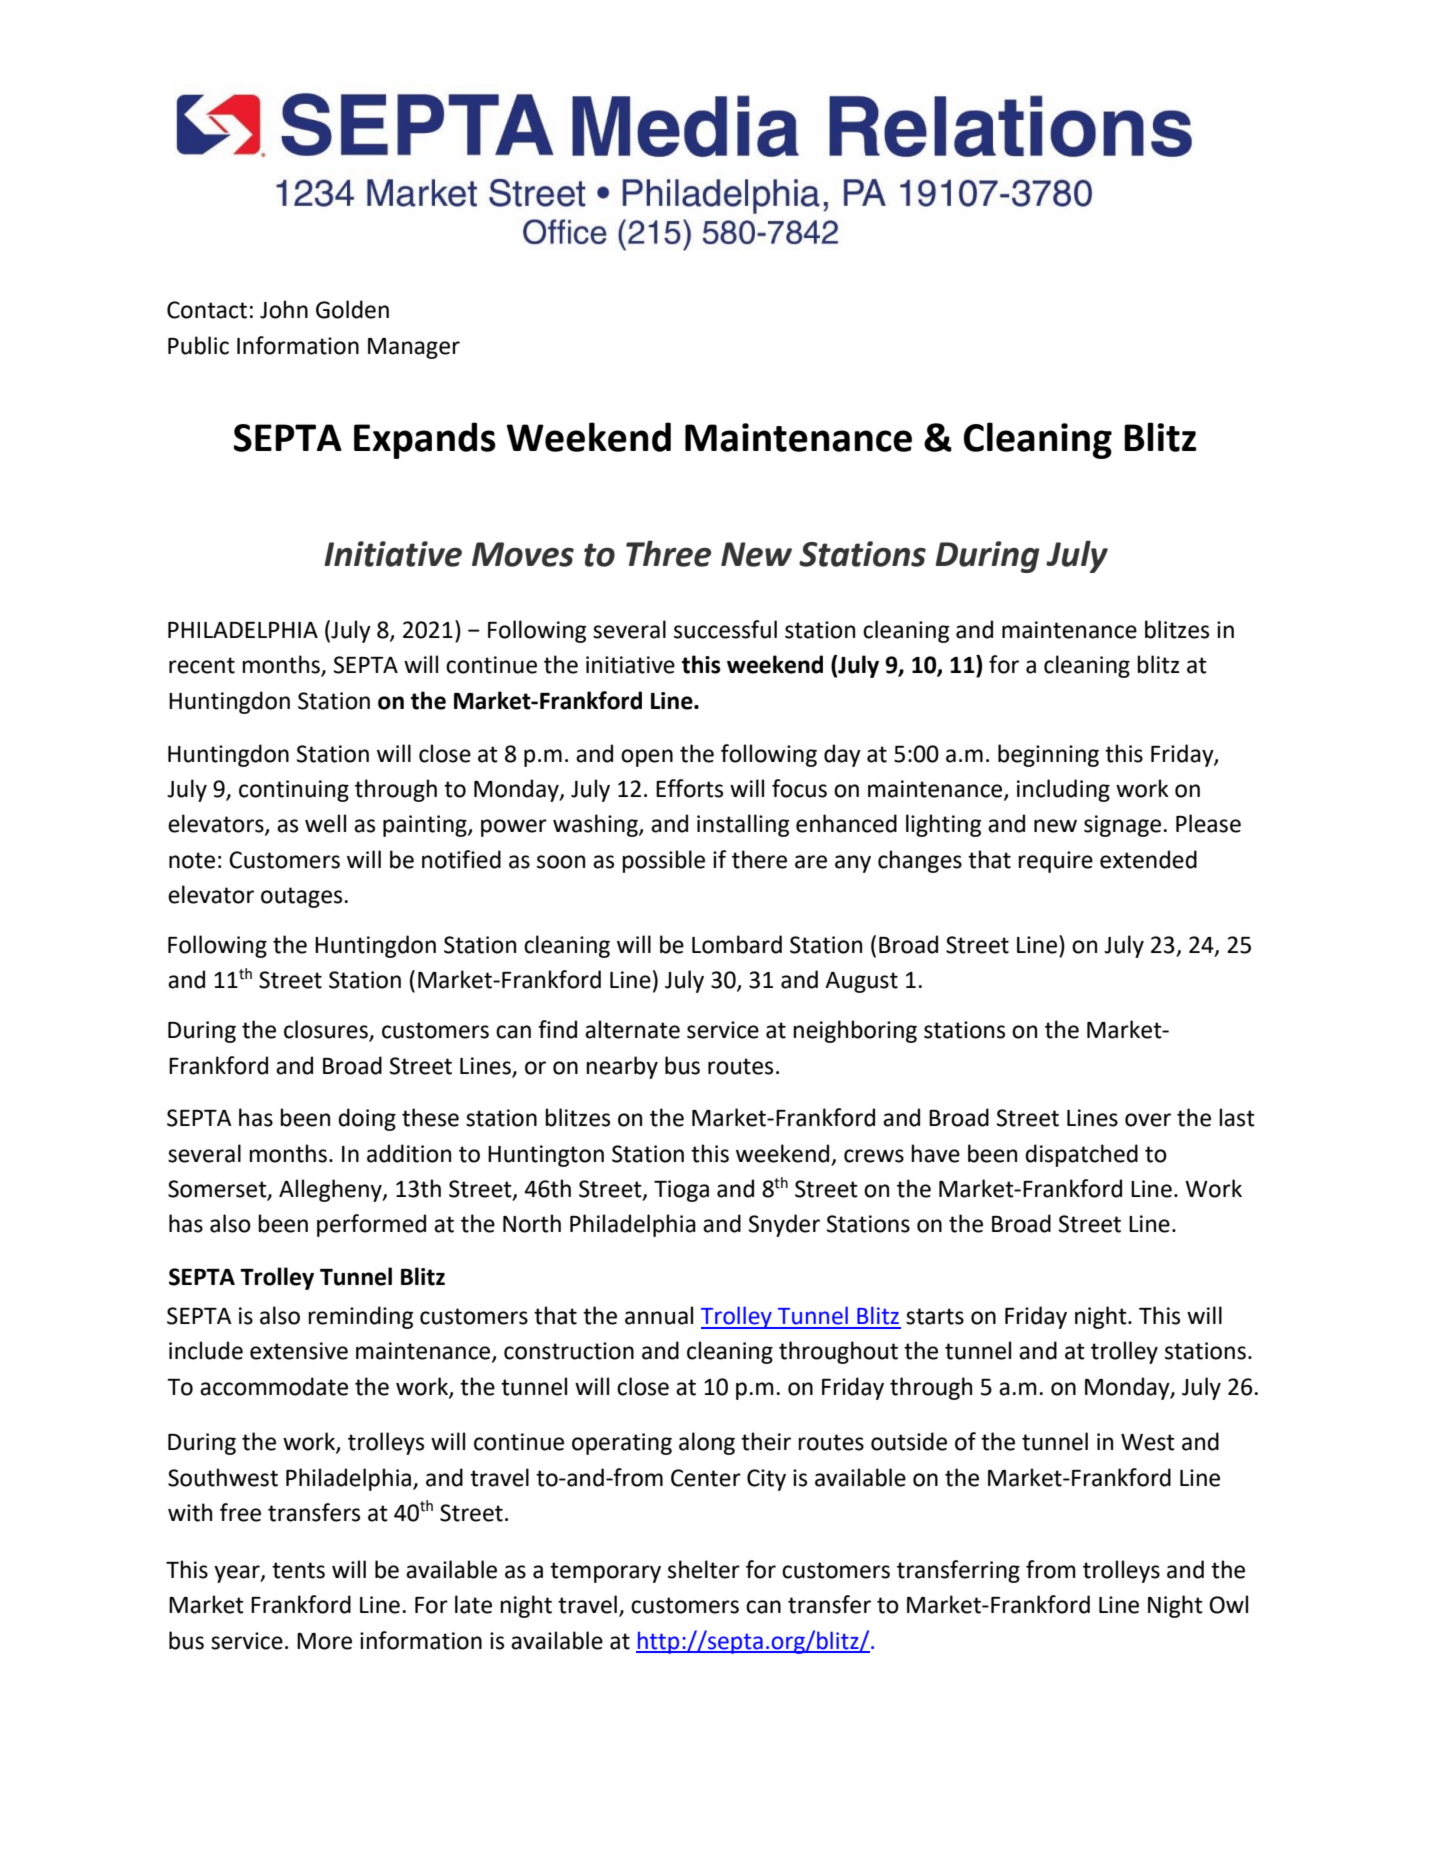 The width and height of the screenshot is (1431, 1852). I want to click on Three, so click(668, 553).
